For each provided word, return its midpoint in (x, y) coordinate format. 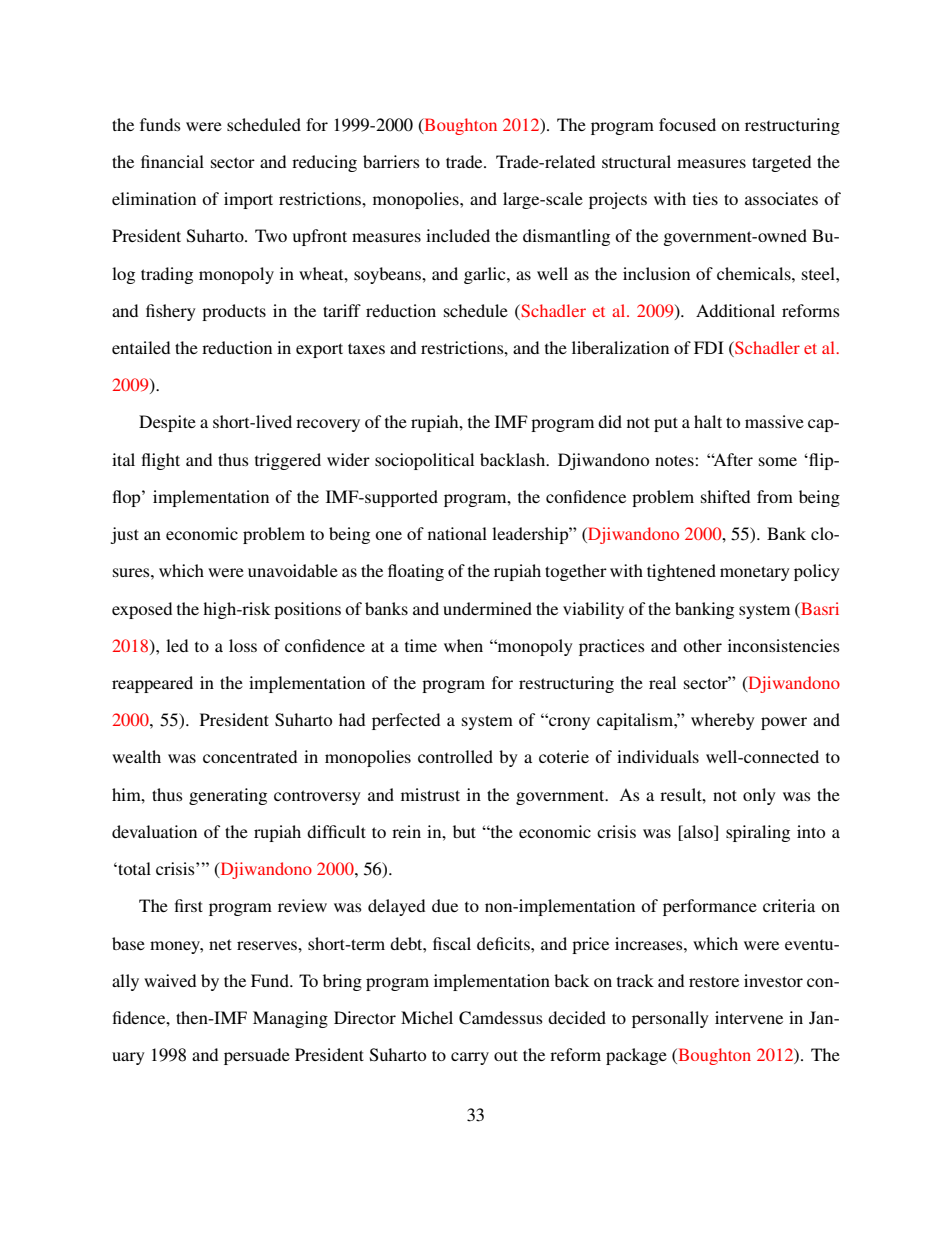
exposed (142, 610)
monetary (755, 573)
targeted (781, 163)
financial (172, 161)
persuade (257, 1056)
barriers (391, 161)
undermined (487, 608)
